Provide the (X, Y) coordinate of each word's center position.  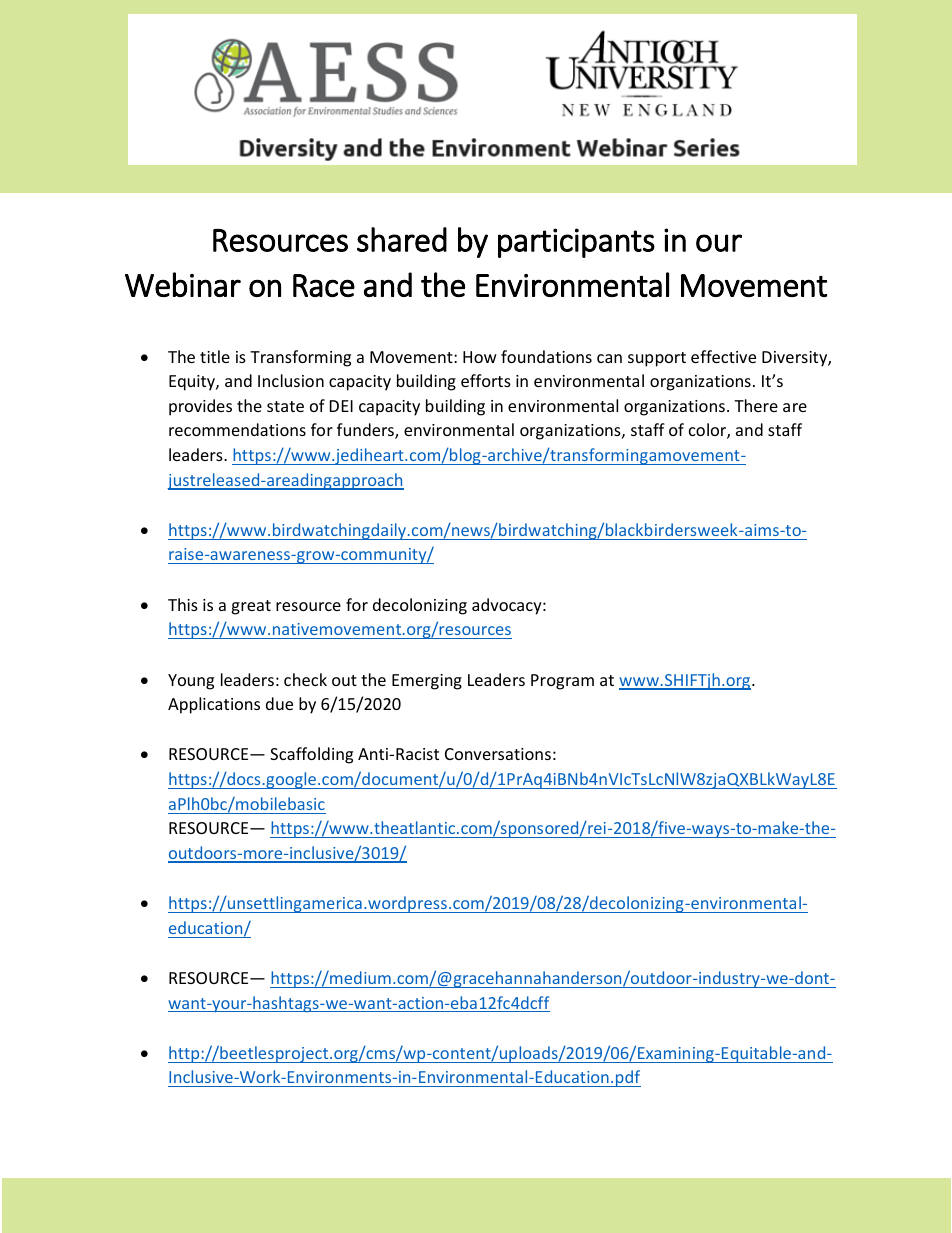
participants (576, 243)
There (756, 405)
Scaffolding (311, 755)
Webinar (183, 284)
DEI (341, 406)
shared (402, 239)
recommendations (237, 429)
